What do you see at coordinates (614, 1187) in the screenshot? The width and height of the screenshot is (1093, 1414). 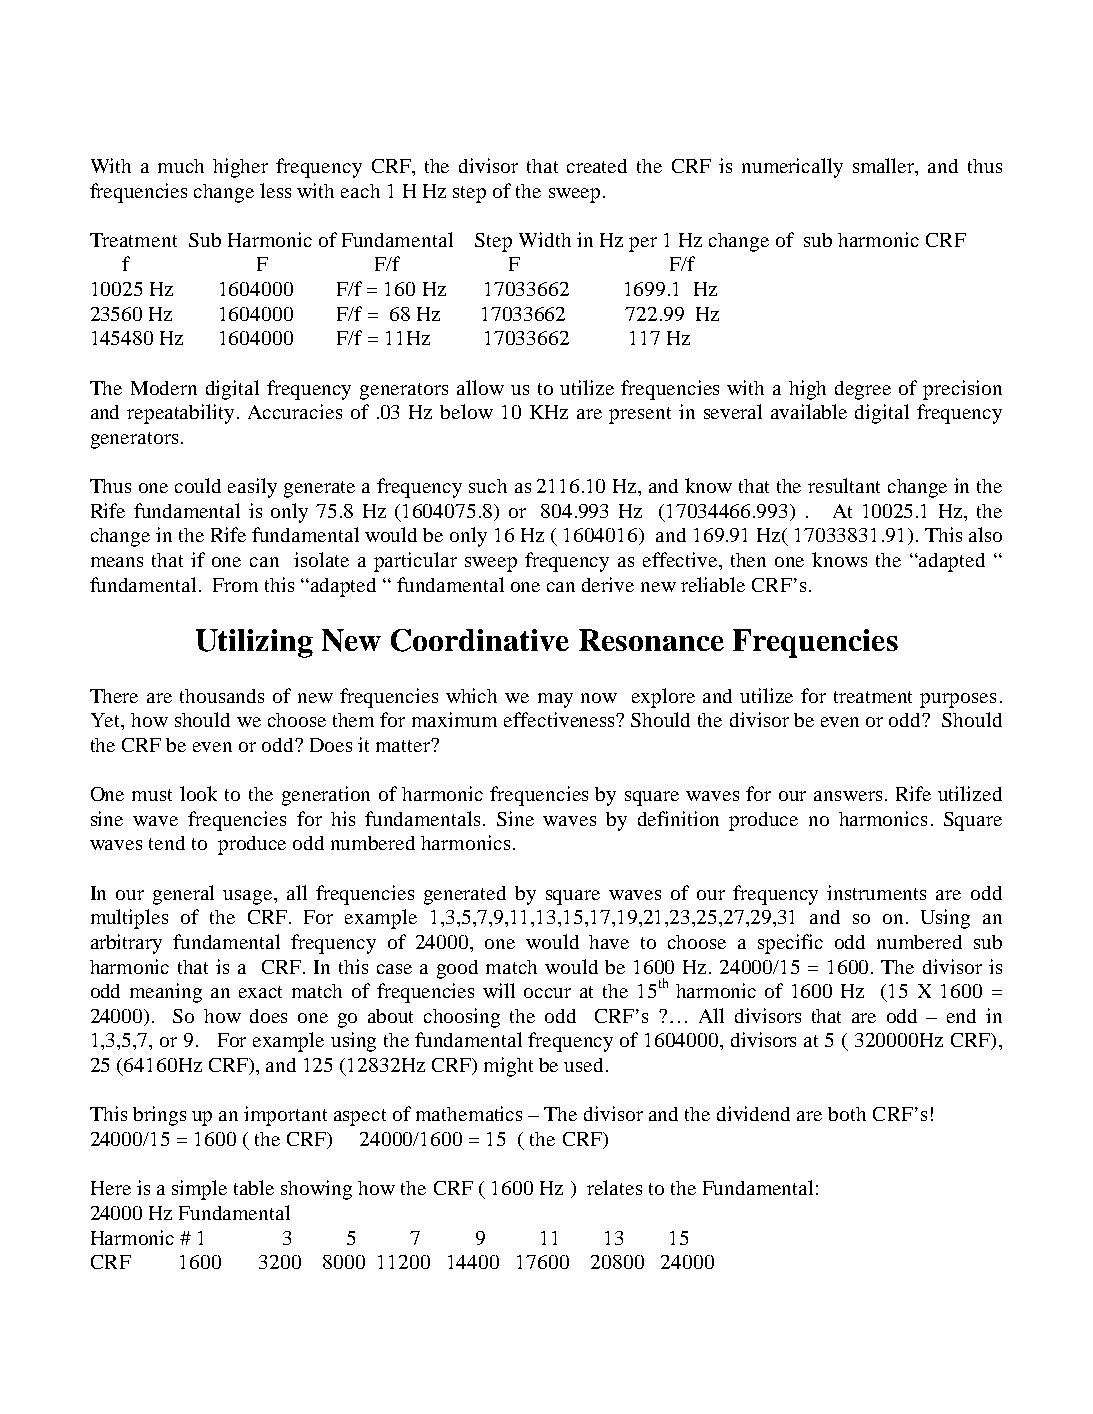 I see `relates` at bounding box center [614, 1187].
